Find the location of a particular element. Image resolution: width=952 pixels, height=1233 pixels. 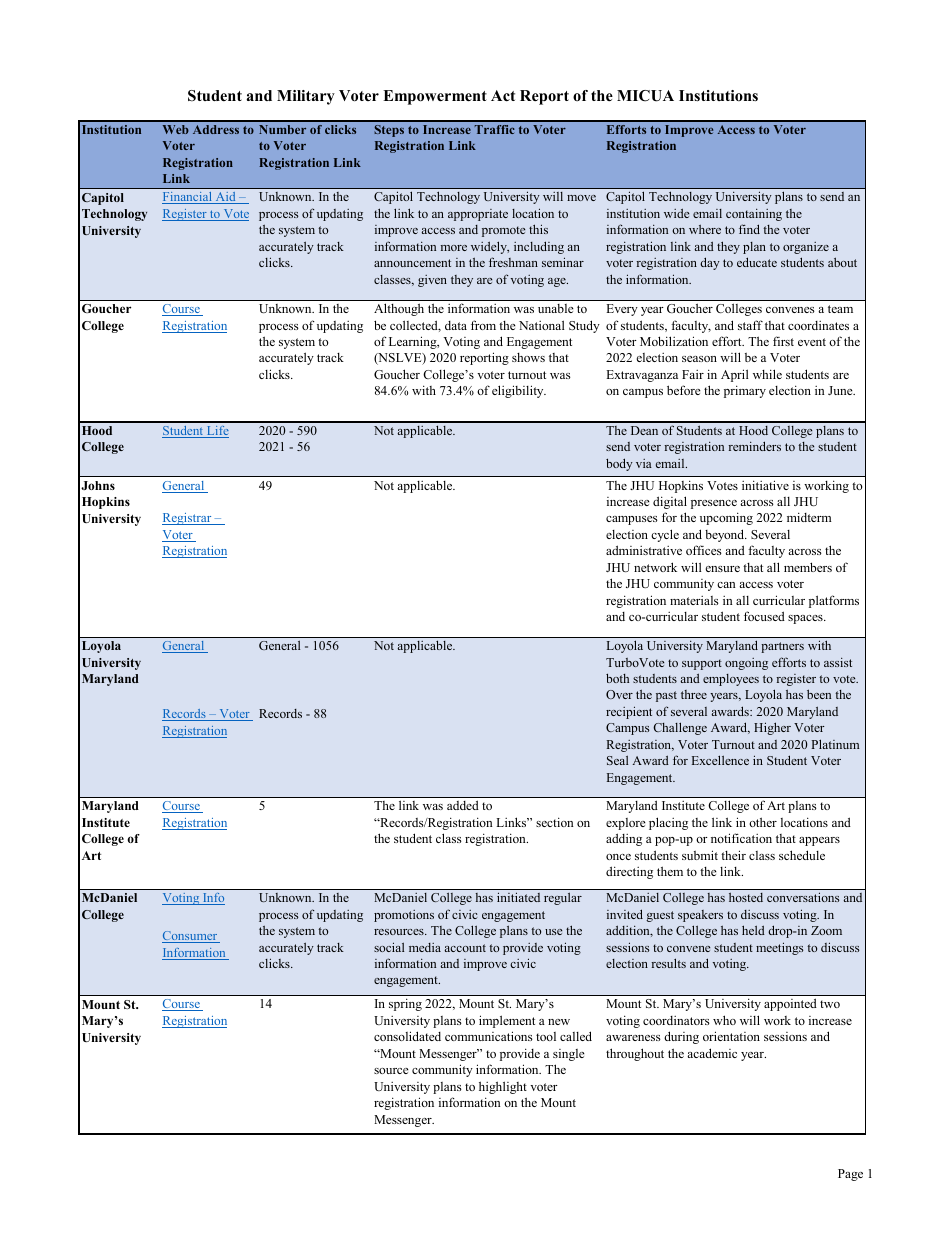

consolidated is located at coordinates (407, 1036).
